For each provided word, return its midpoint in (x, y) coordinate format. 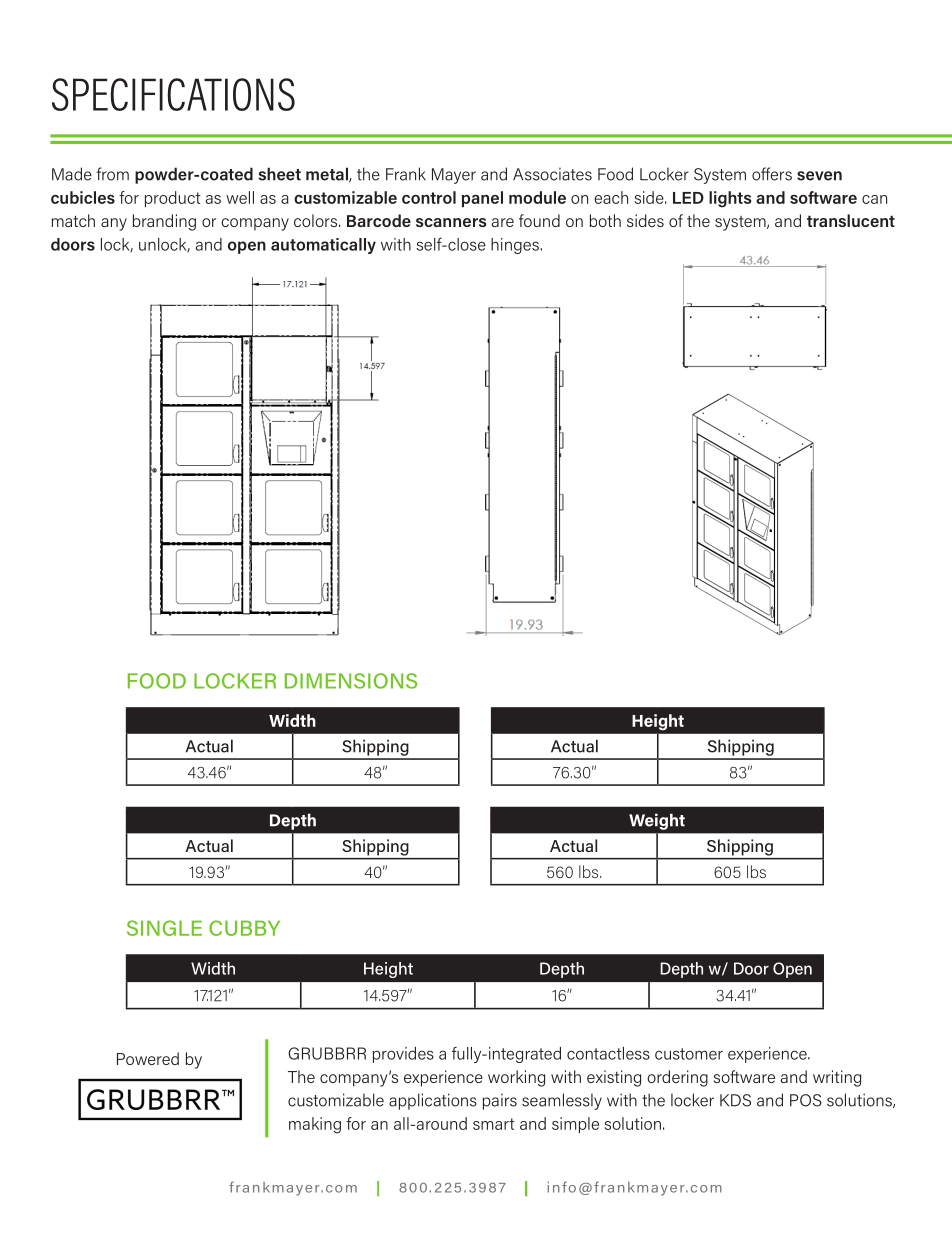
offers (772, 174)
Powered (148, 1058)
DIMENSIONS (351, 681)
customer (689, 1054)
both (605, 220)
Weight (657, 821)
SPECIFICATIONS (173, 94)
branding (164, 222)
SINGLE (164, 928)
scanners (451, 222)
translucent (851, 220)
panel (482, 199)
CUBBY (244, 928)
